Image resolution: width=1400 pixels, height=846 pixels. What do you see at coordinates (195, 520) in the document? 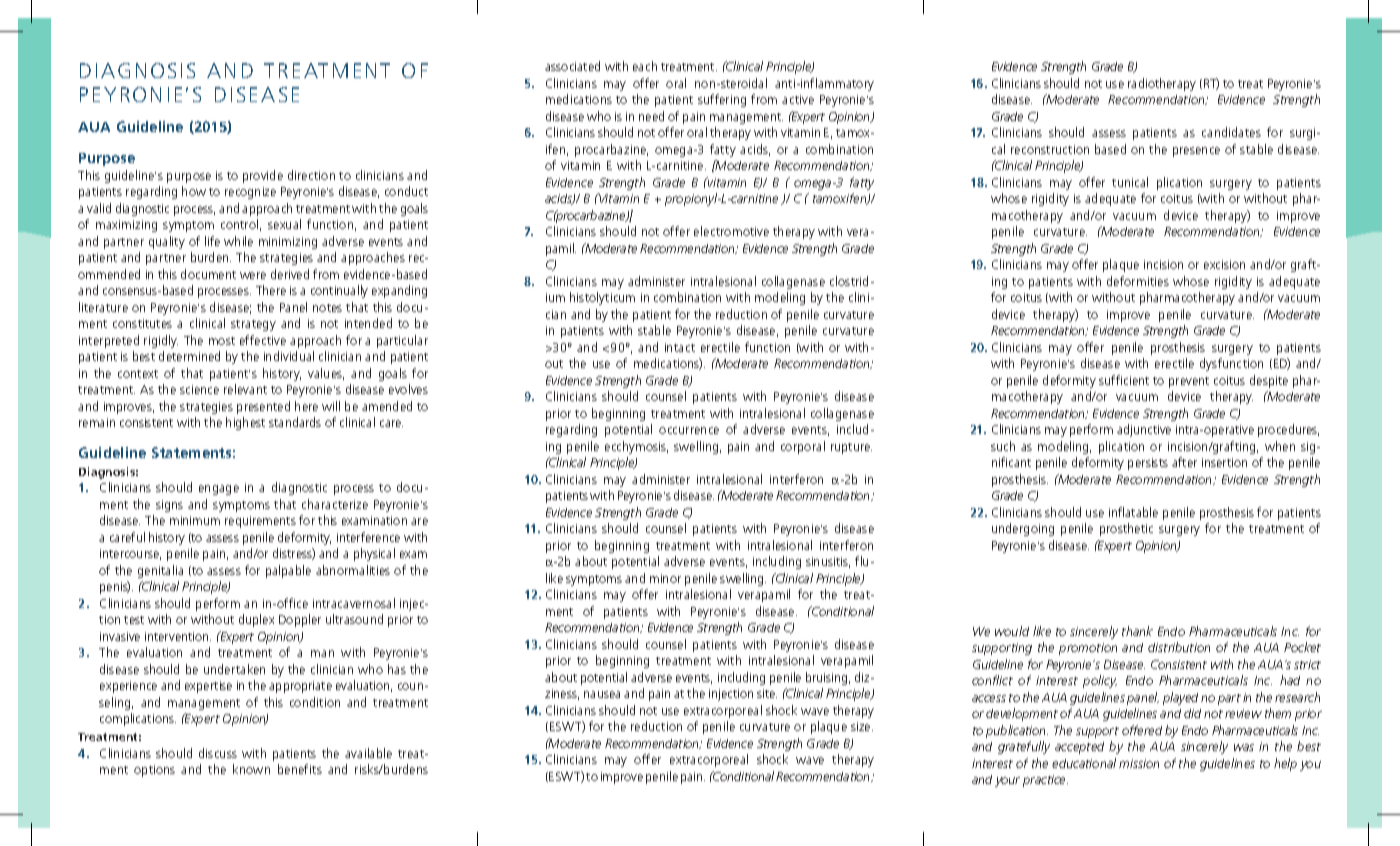
I see `minimum` at bounding box center [195, 520].
